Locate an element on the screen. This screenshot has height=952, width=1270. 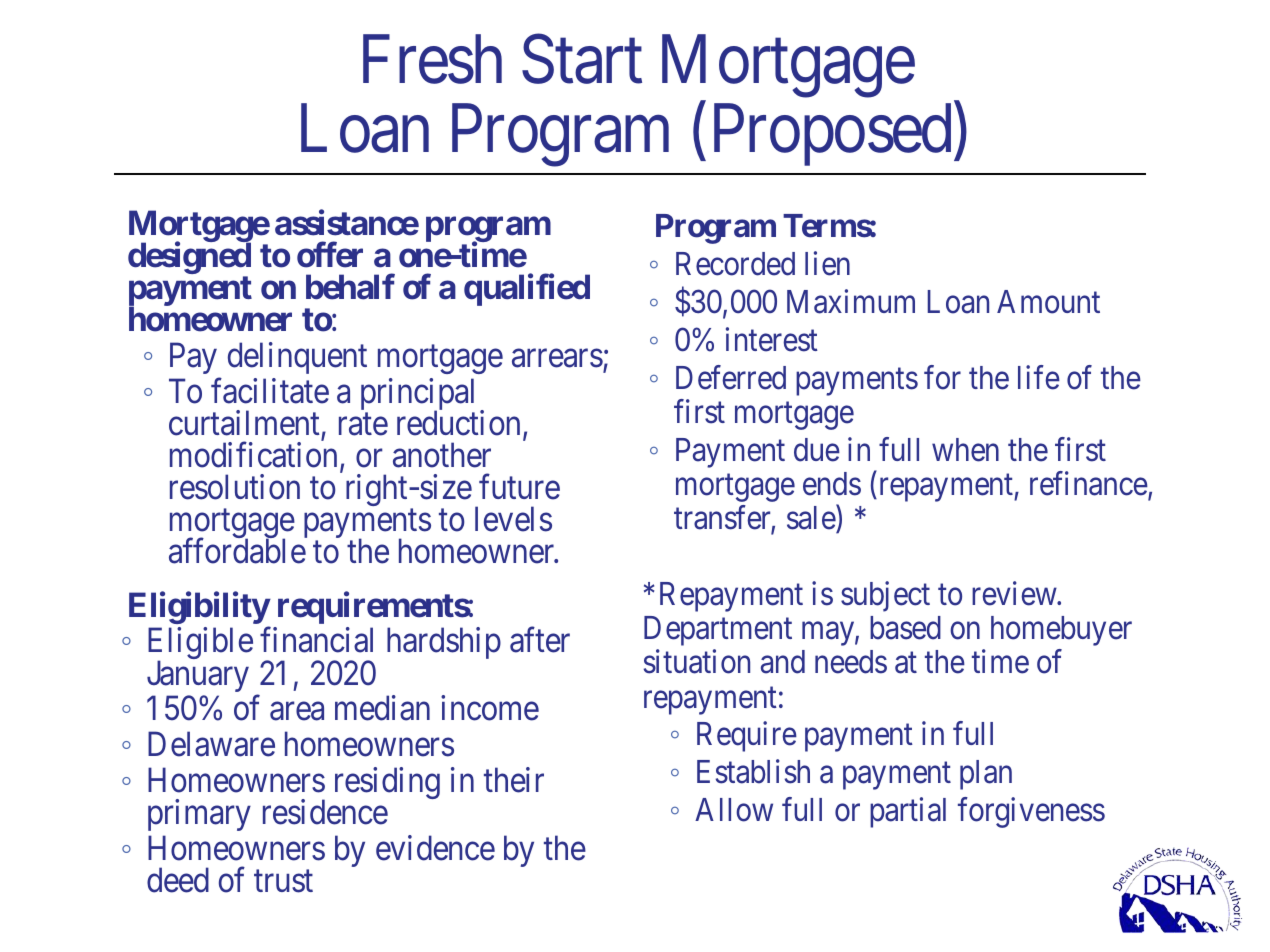
future is located at coordinates (519, 487).
